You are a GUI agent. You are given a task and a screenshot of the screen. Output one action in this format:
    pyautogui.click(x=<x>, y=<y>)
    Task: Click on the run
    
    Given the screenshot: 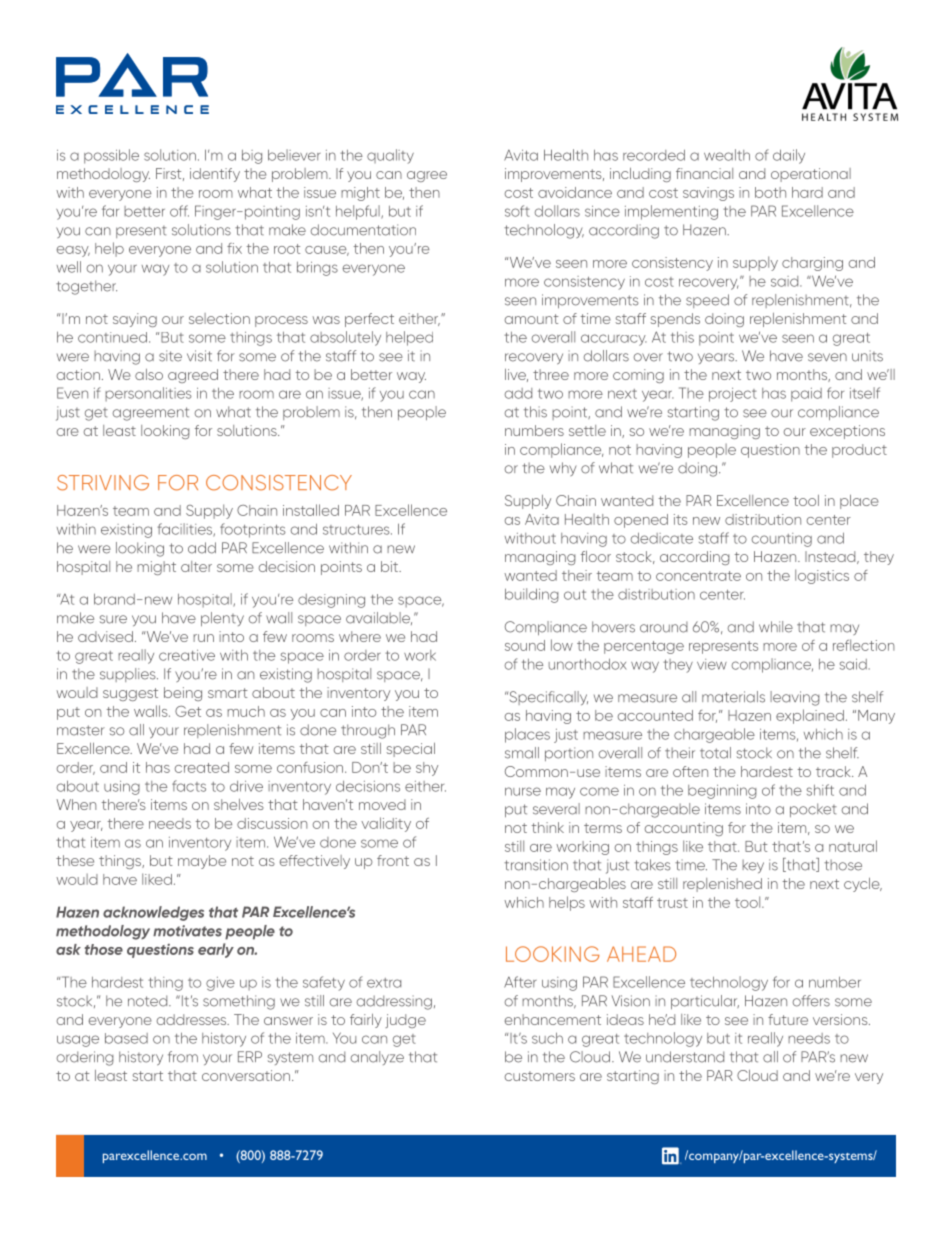 What is the action you would take?
    pyautogui.click(x=203, y=638)
